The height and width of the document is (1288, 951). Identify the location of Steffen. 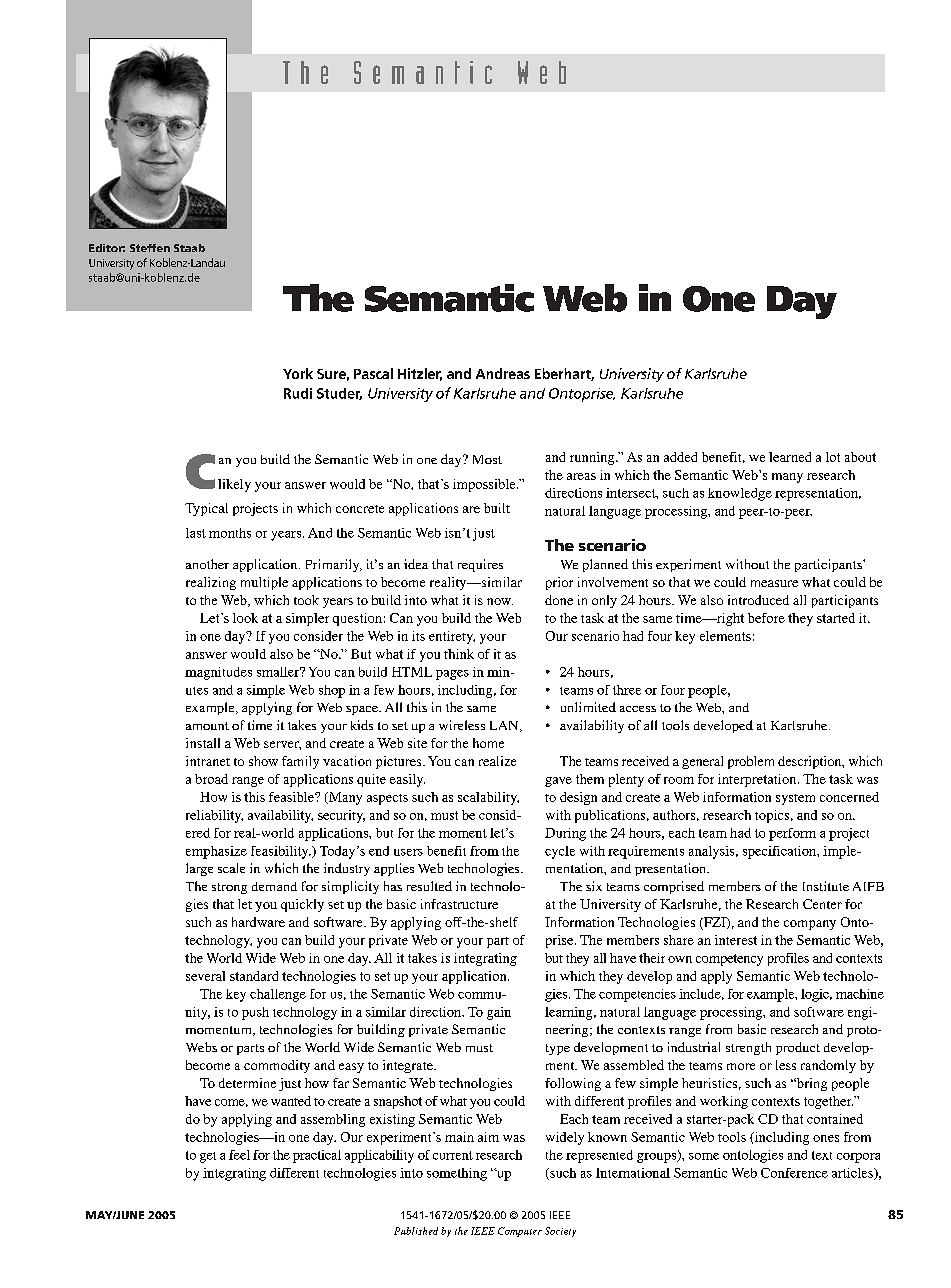
(150, 248).
